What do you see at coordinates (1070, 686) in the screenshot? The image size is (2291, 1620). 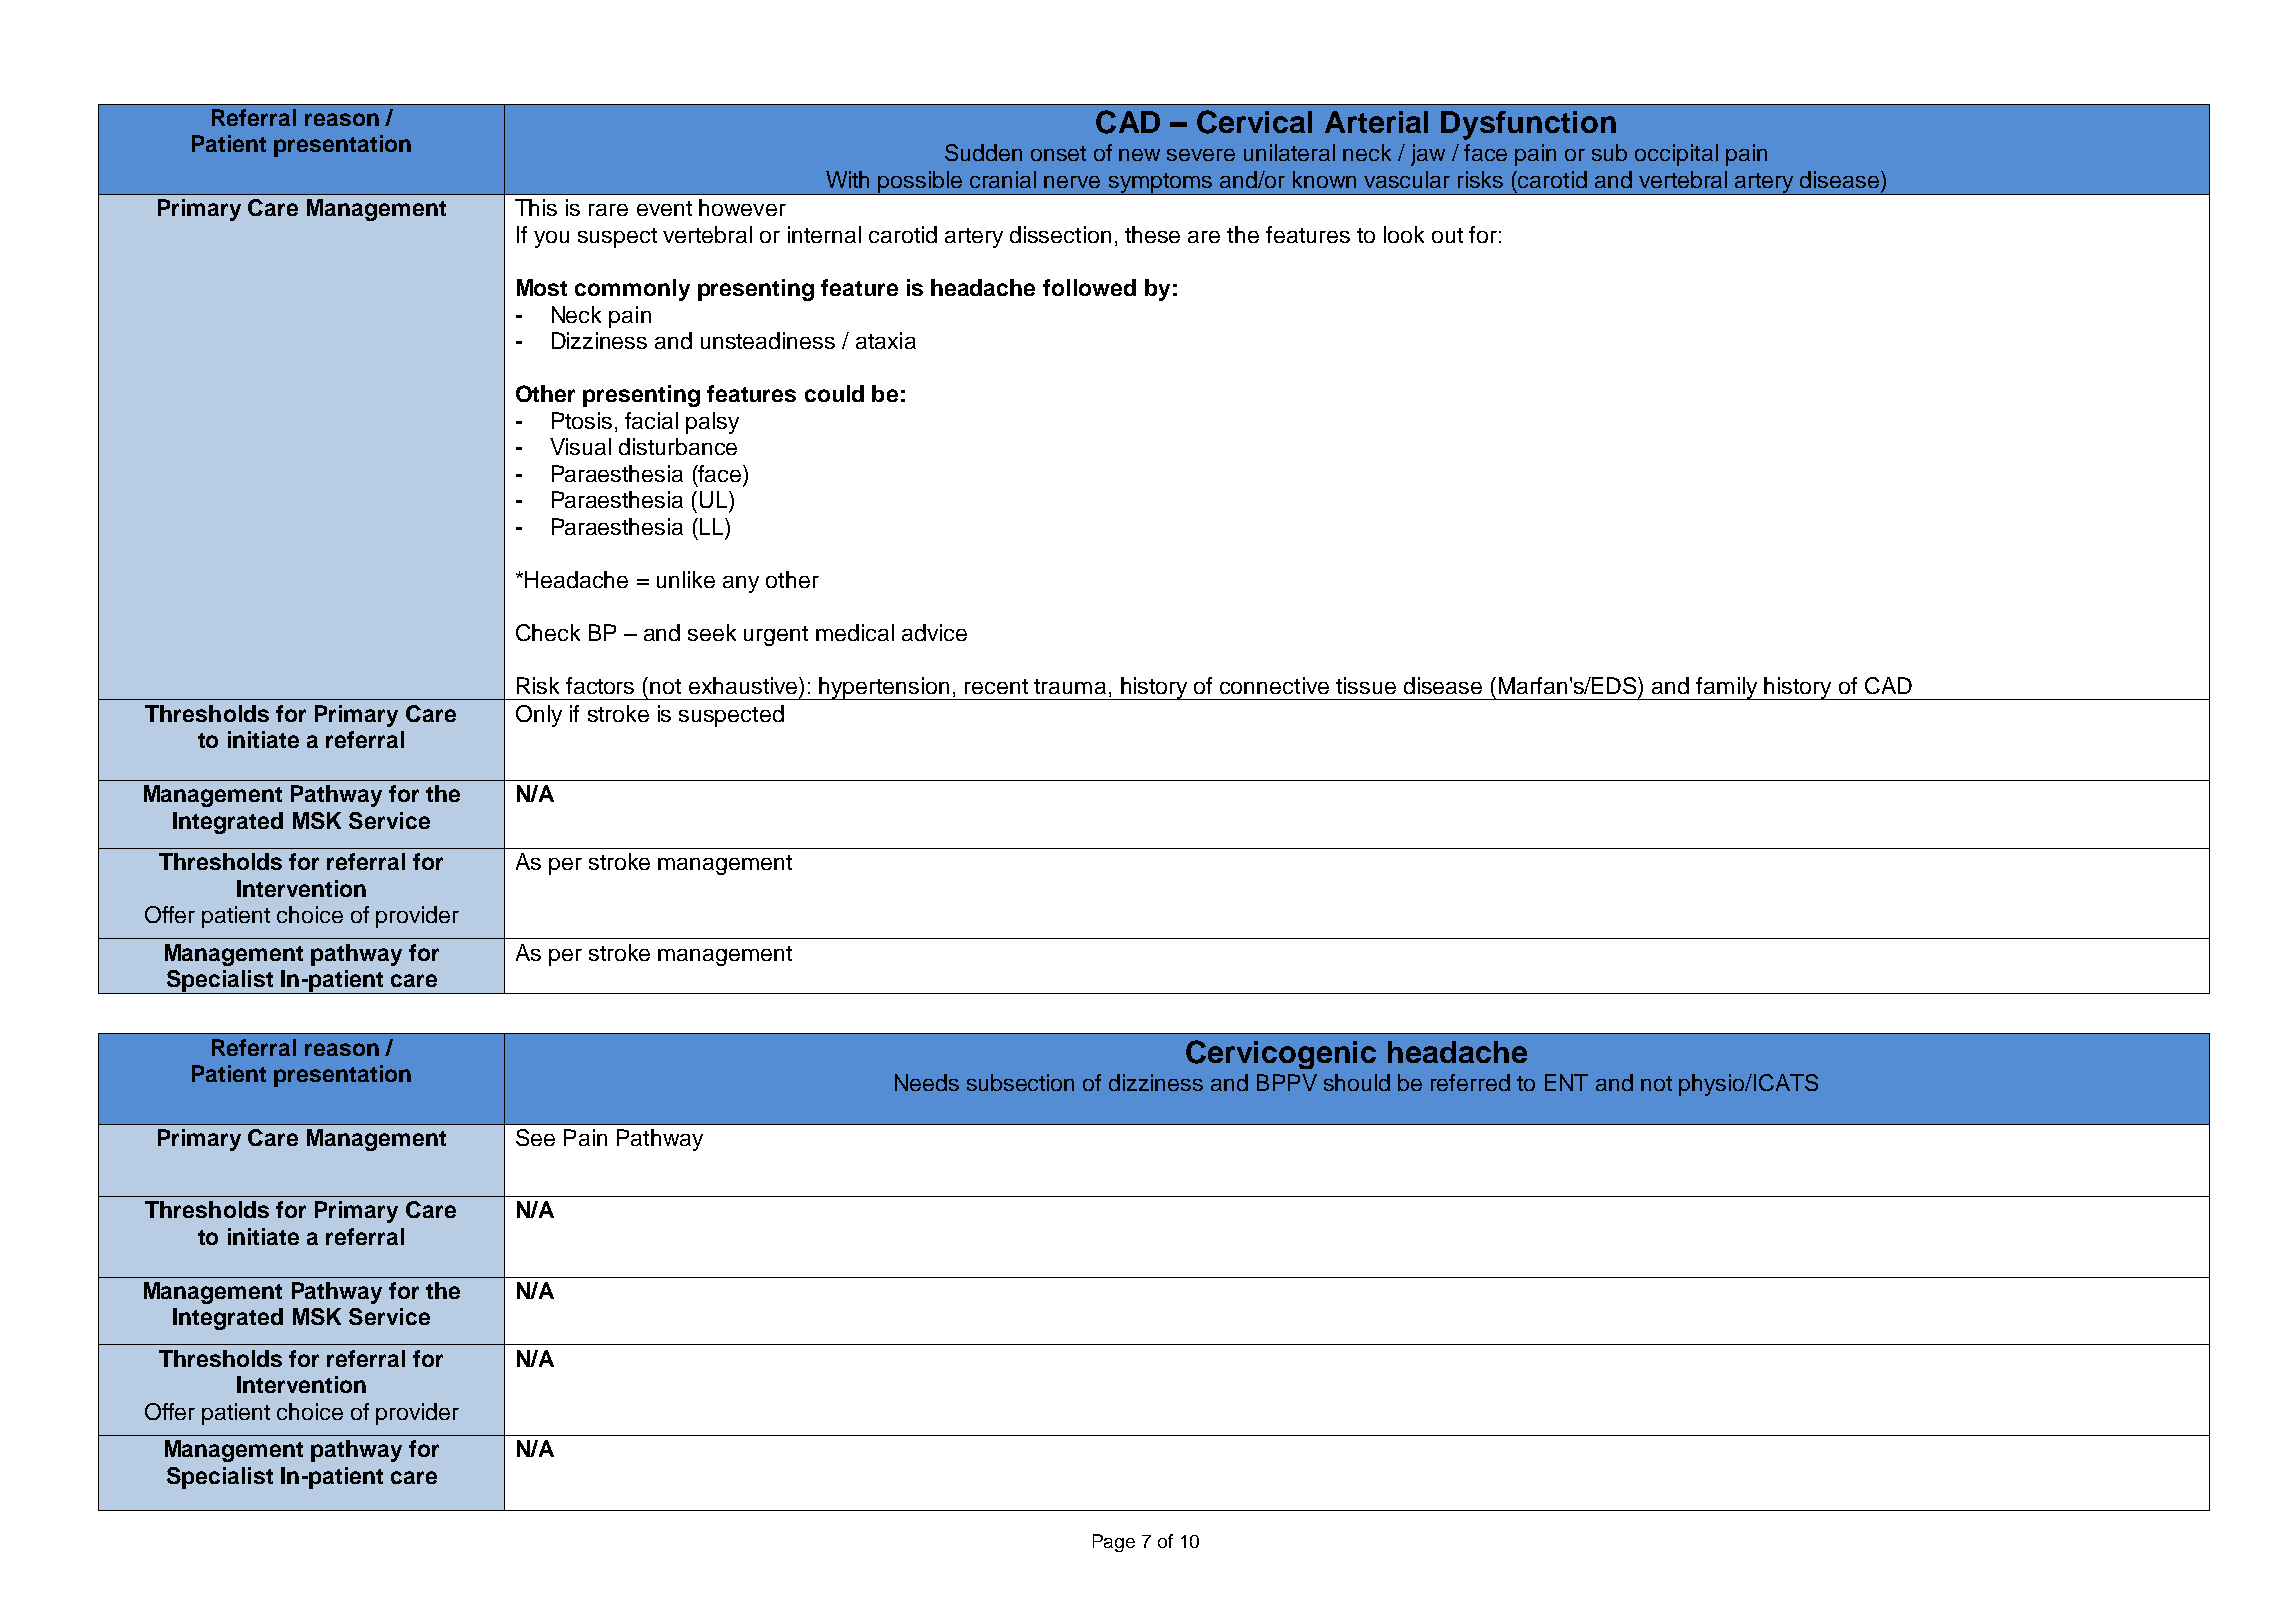 I see `trauma` at bounding box center [1070, 686].
